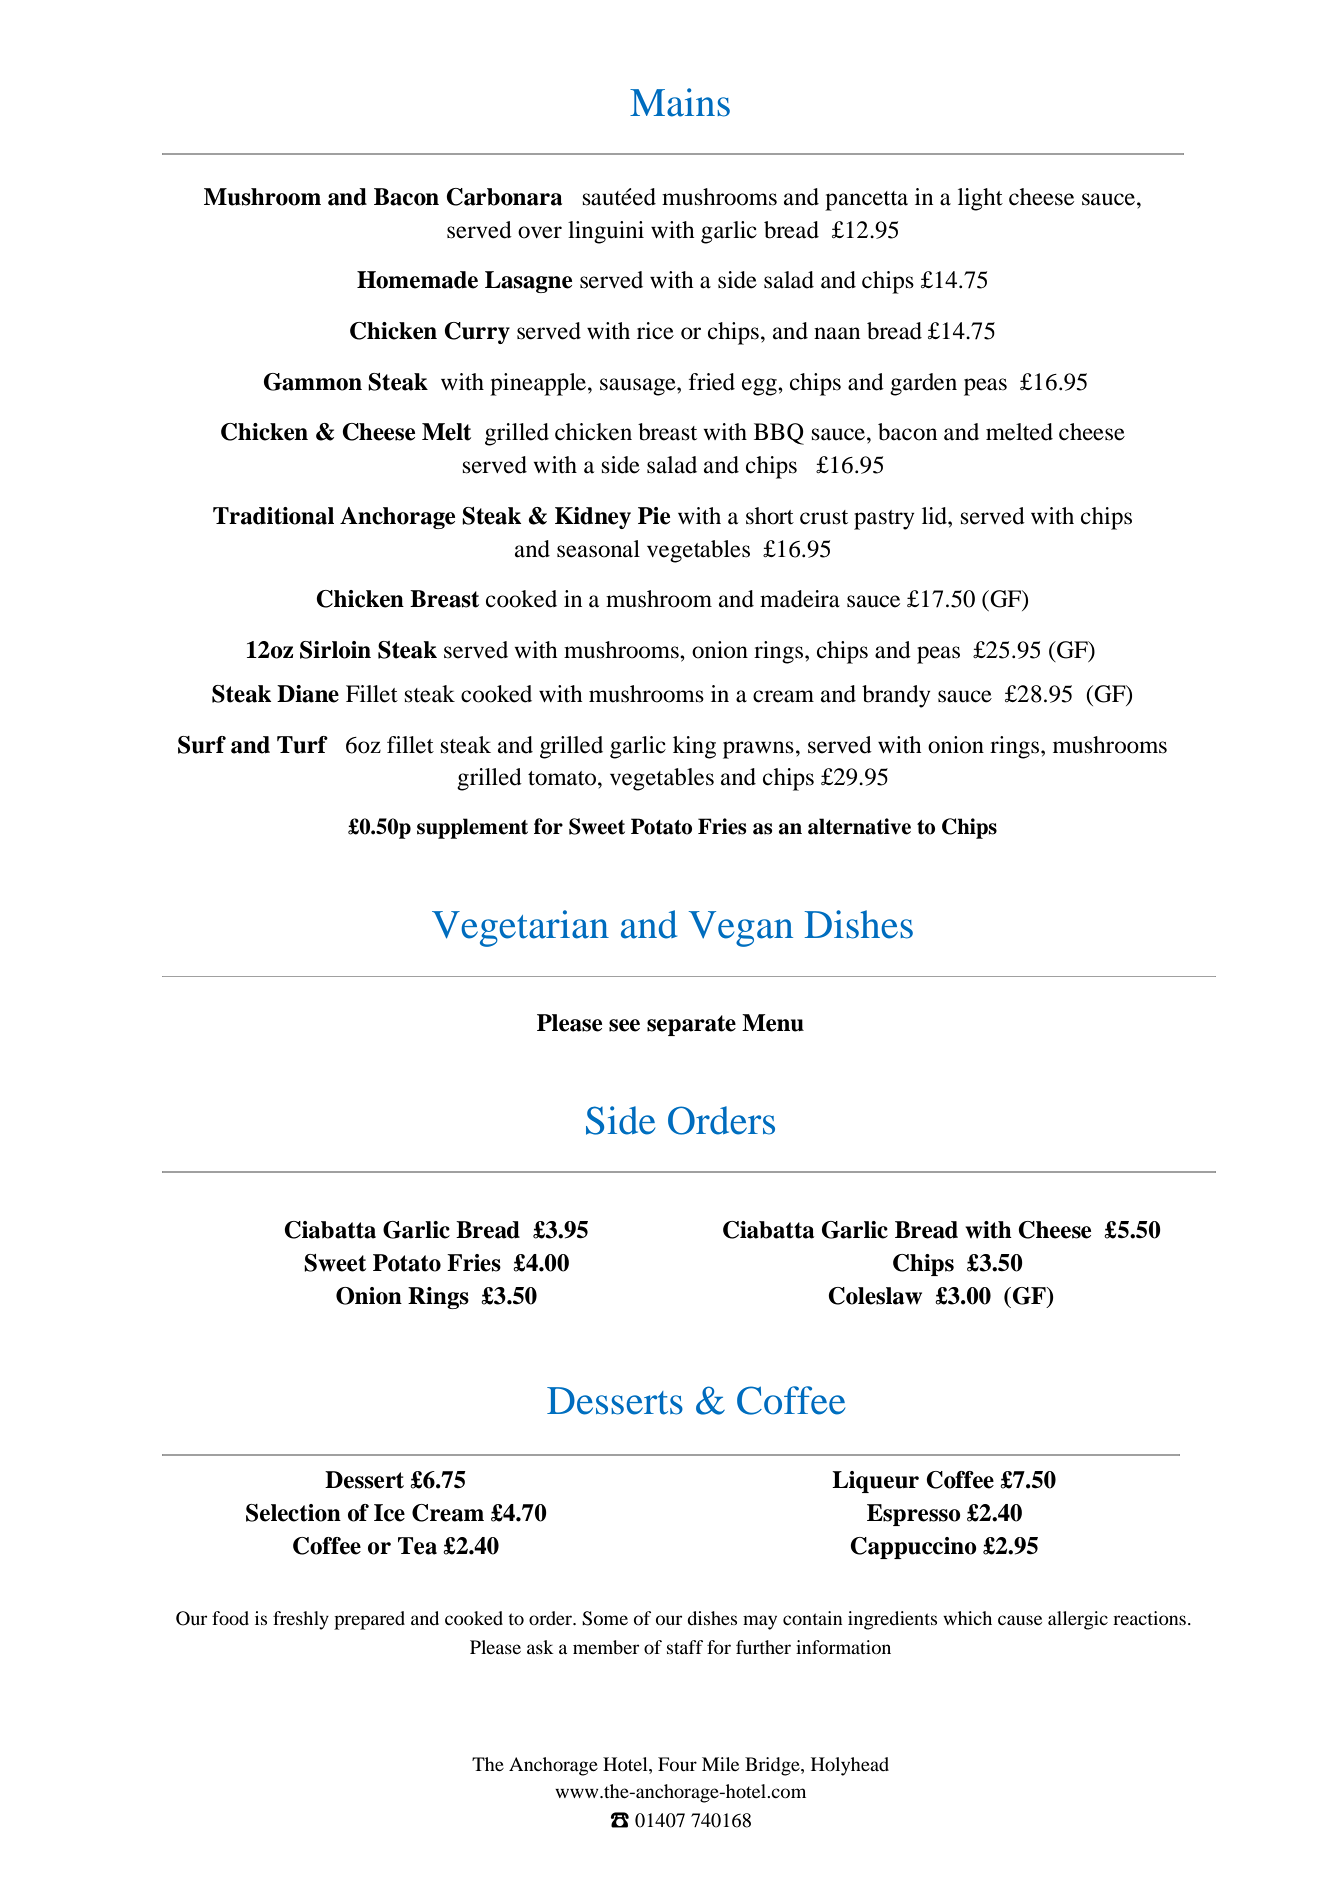 The height and width of the page is (1896, 1341). Describe the element at coordinates (680, 102) in the page. I see `Mains` at that location.
